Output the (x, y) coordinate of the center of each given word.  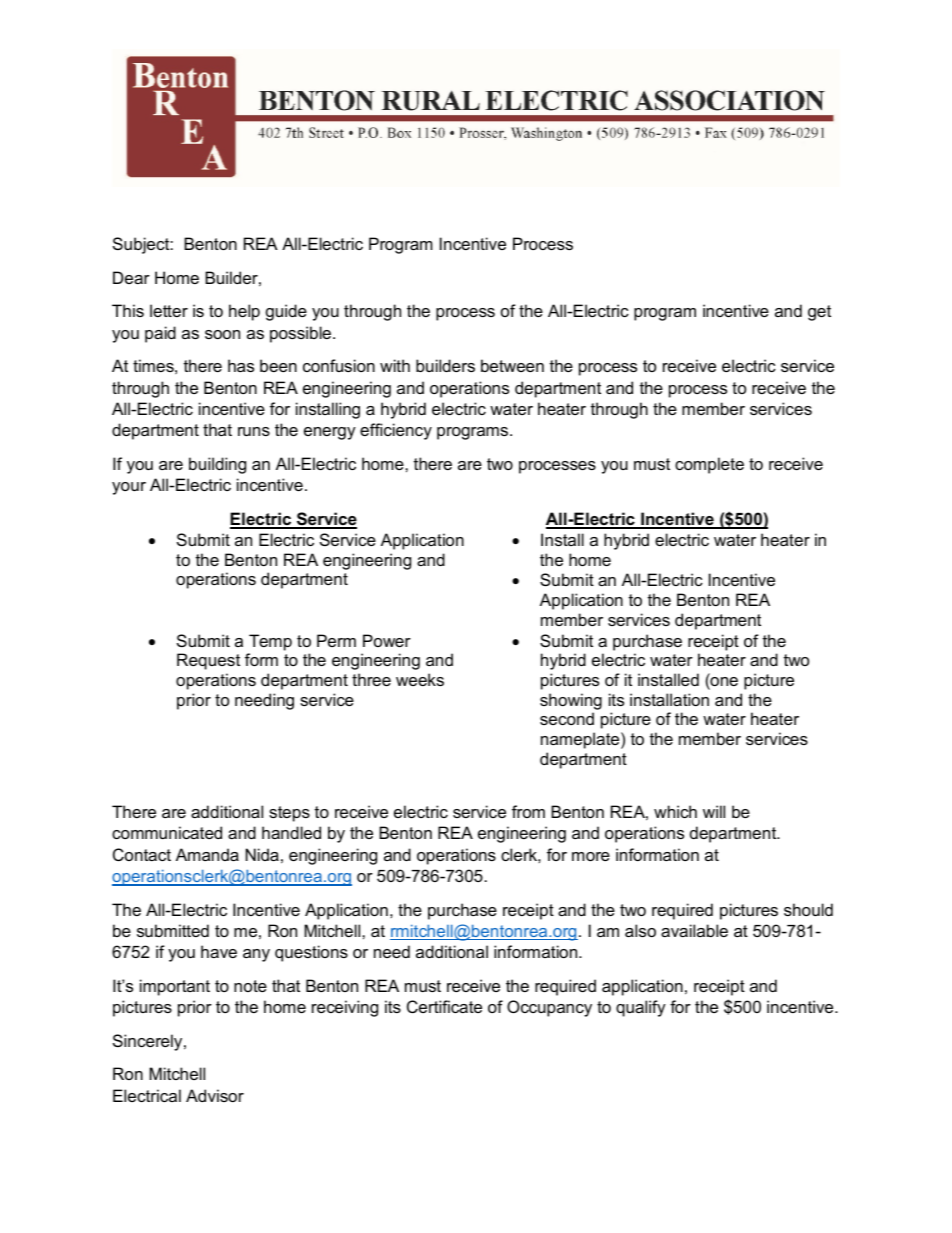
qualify (641, 1008)
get (819, 313)
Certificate (444, 1006)
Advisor (215, 1095)
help (244, 312)
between (512, 365)
